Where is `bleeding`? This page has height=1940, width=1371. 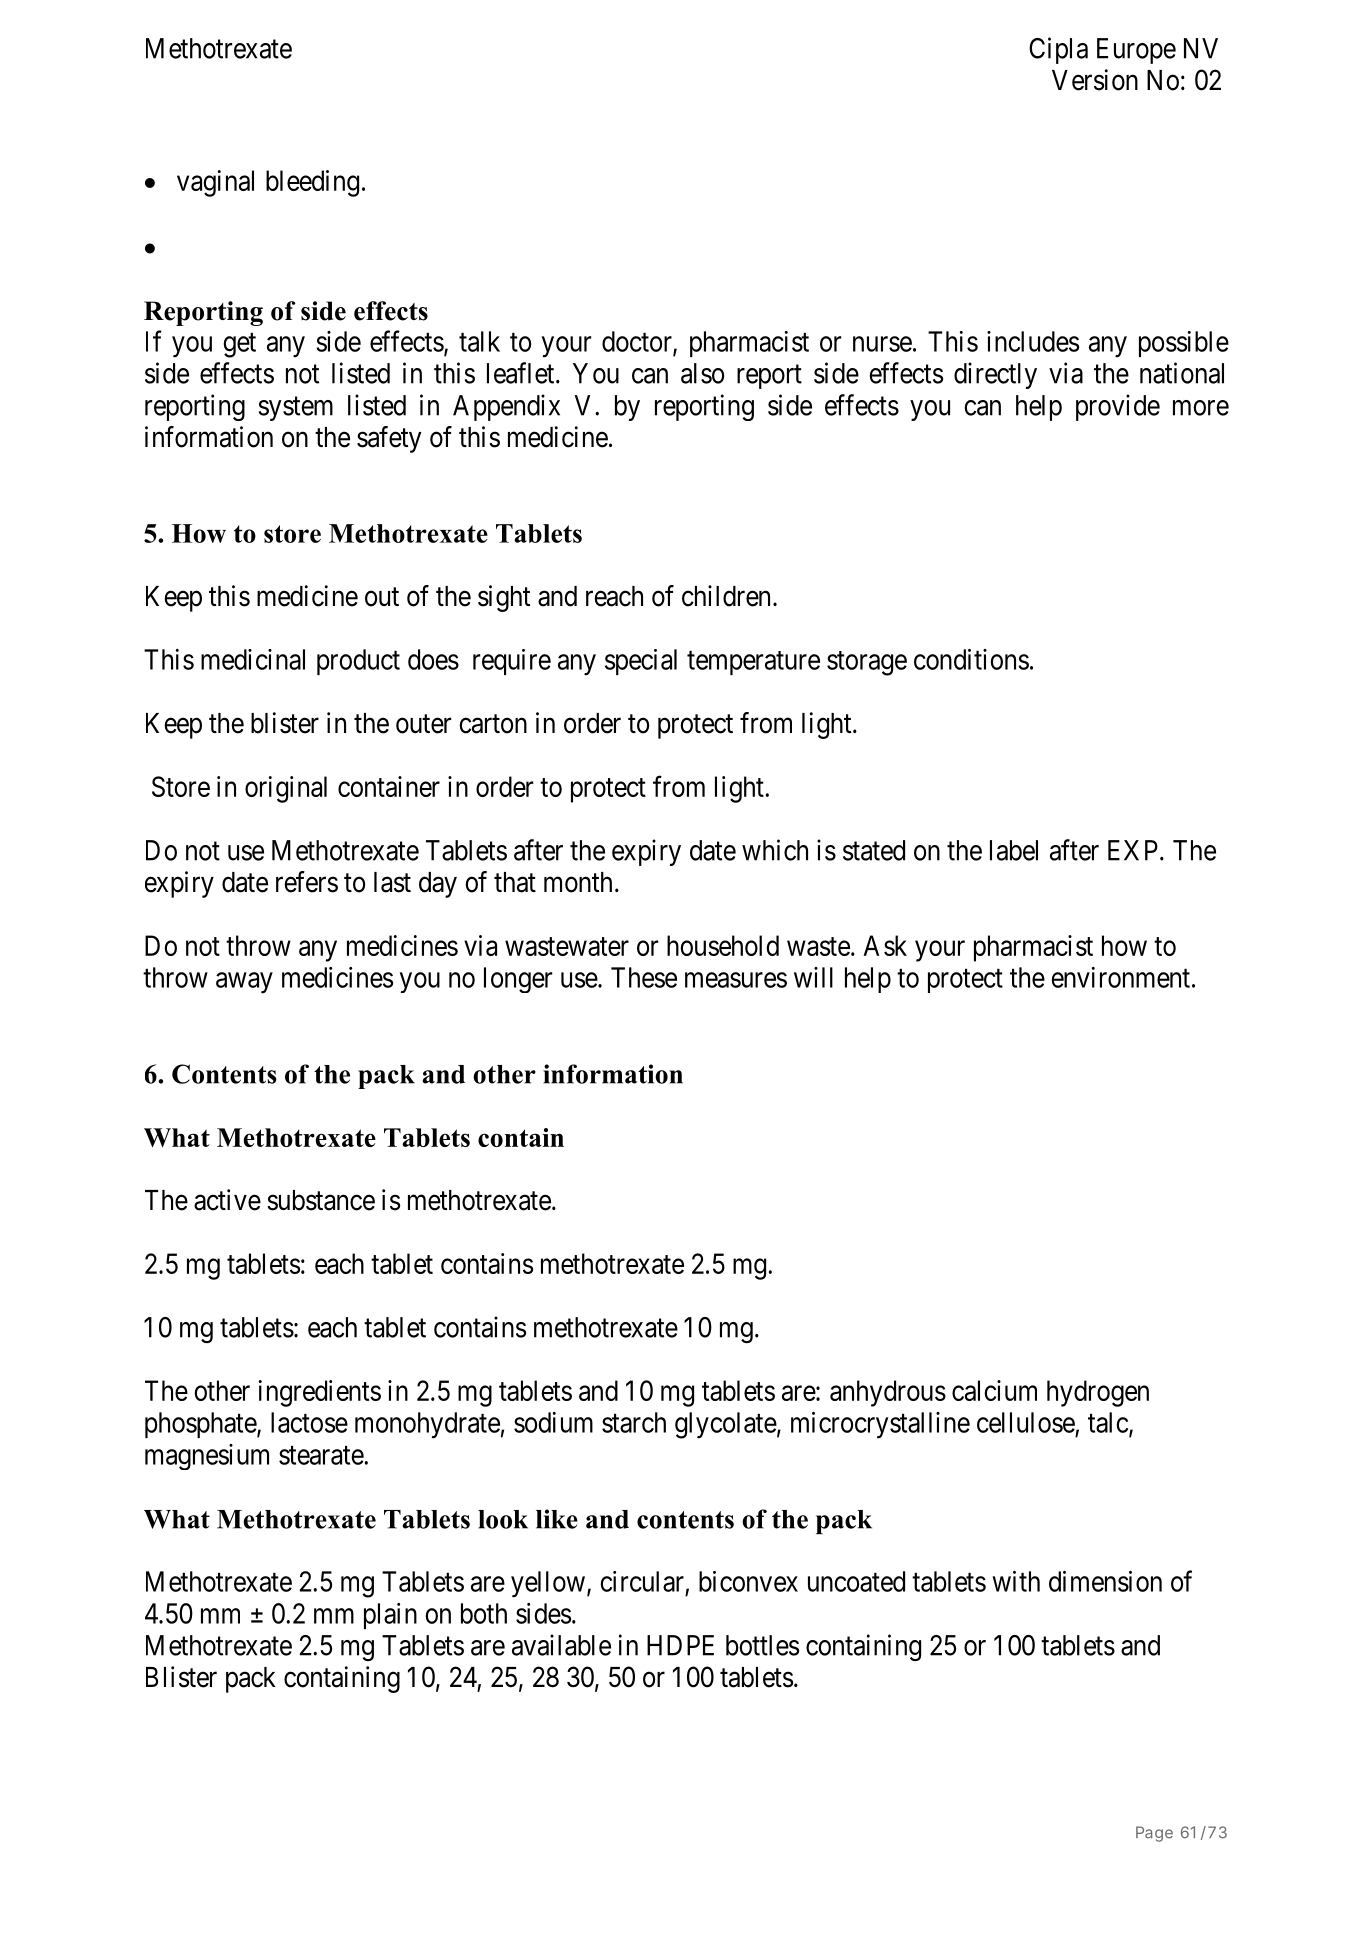
bleeding is located at coordinates (312, 183).
